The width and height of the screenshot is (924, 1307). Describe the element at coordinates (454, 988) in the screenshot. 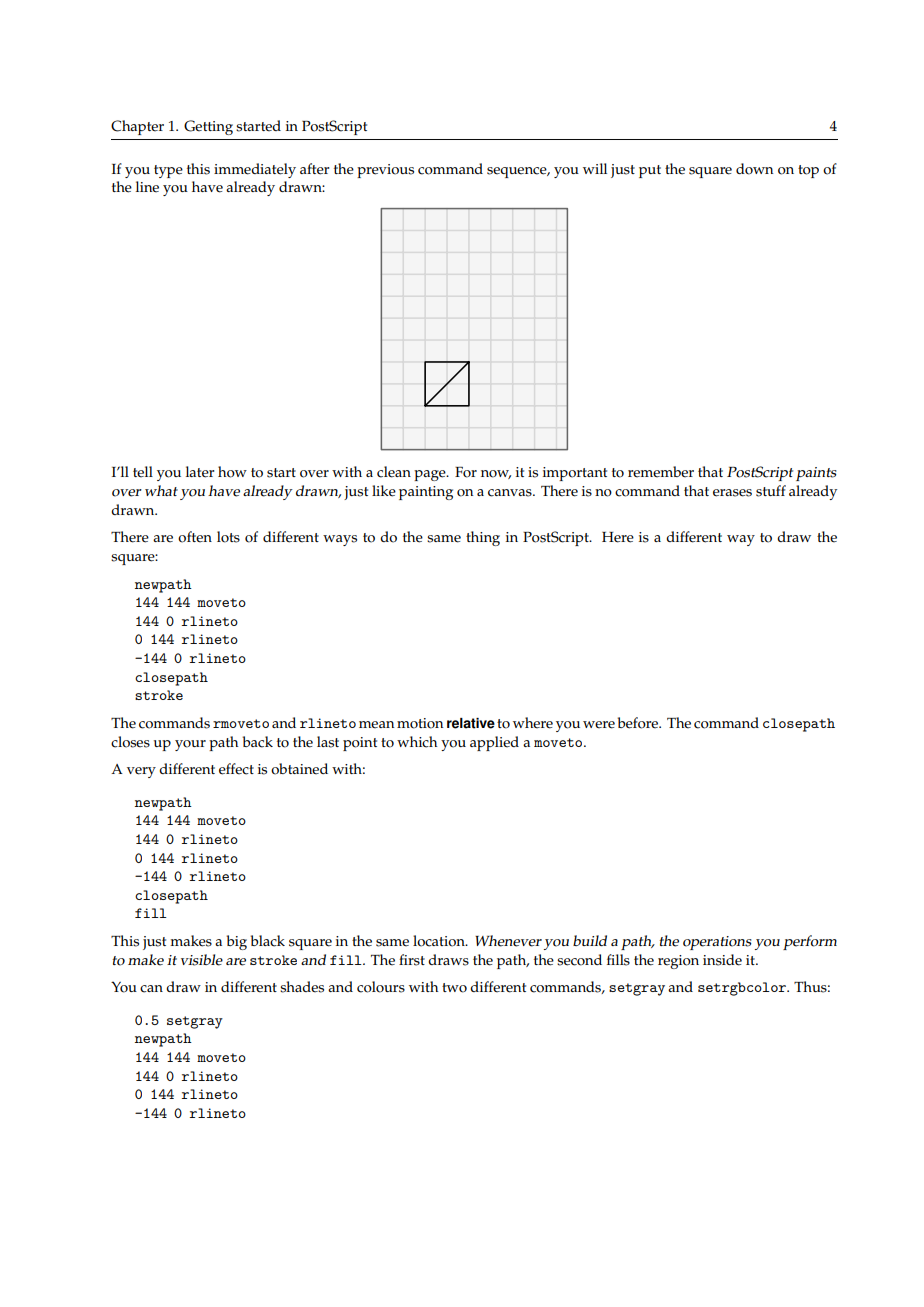

I see `two` at that location.
